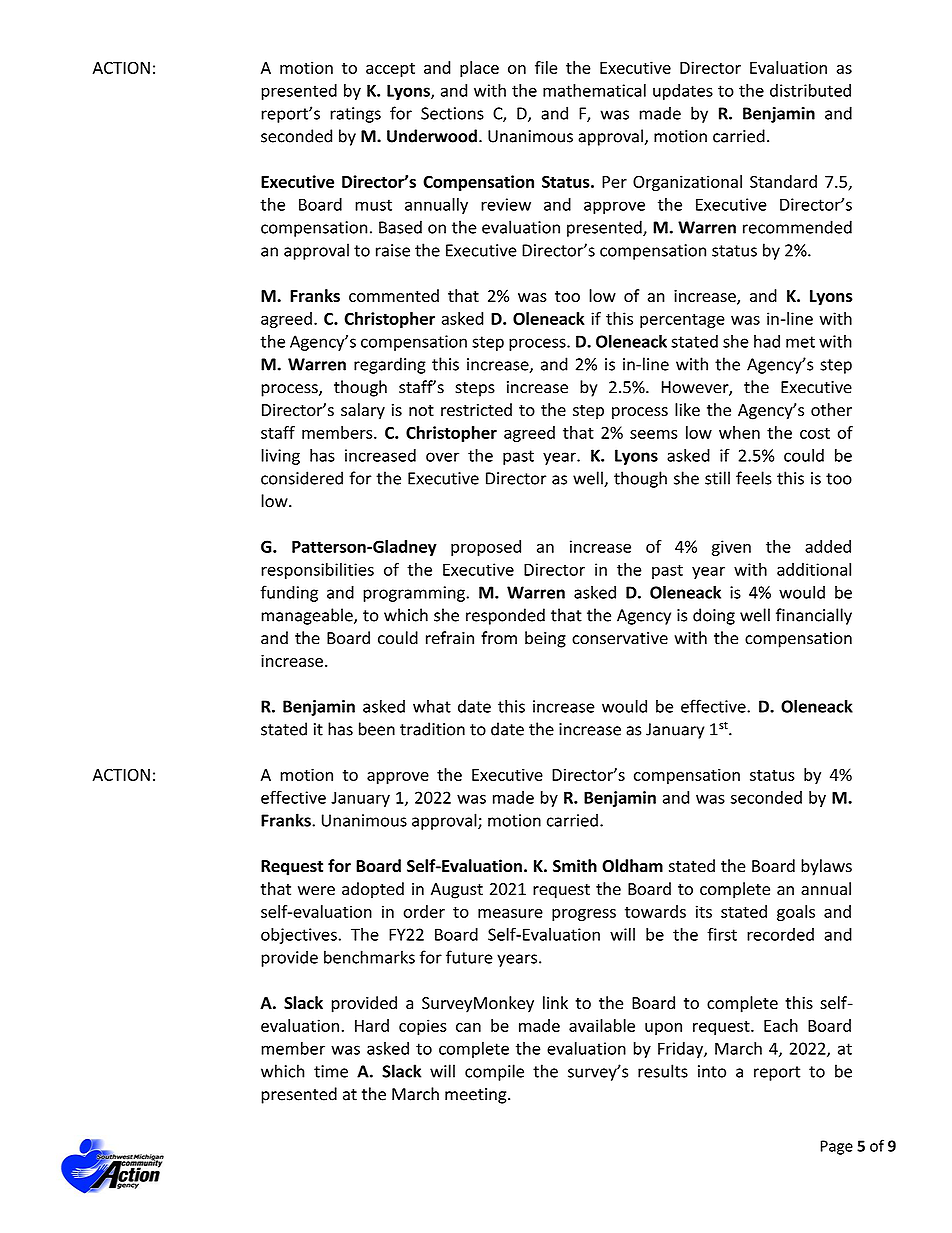  Describe the element at coordinates (546, 67) in the page. I see `file` at that location.
